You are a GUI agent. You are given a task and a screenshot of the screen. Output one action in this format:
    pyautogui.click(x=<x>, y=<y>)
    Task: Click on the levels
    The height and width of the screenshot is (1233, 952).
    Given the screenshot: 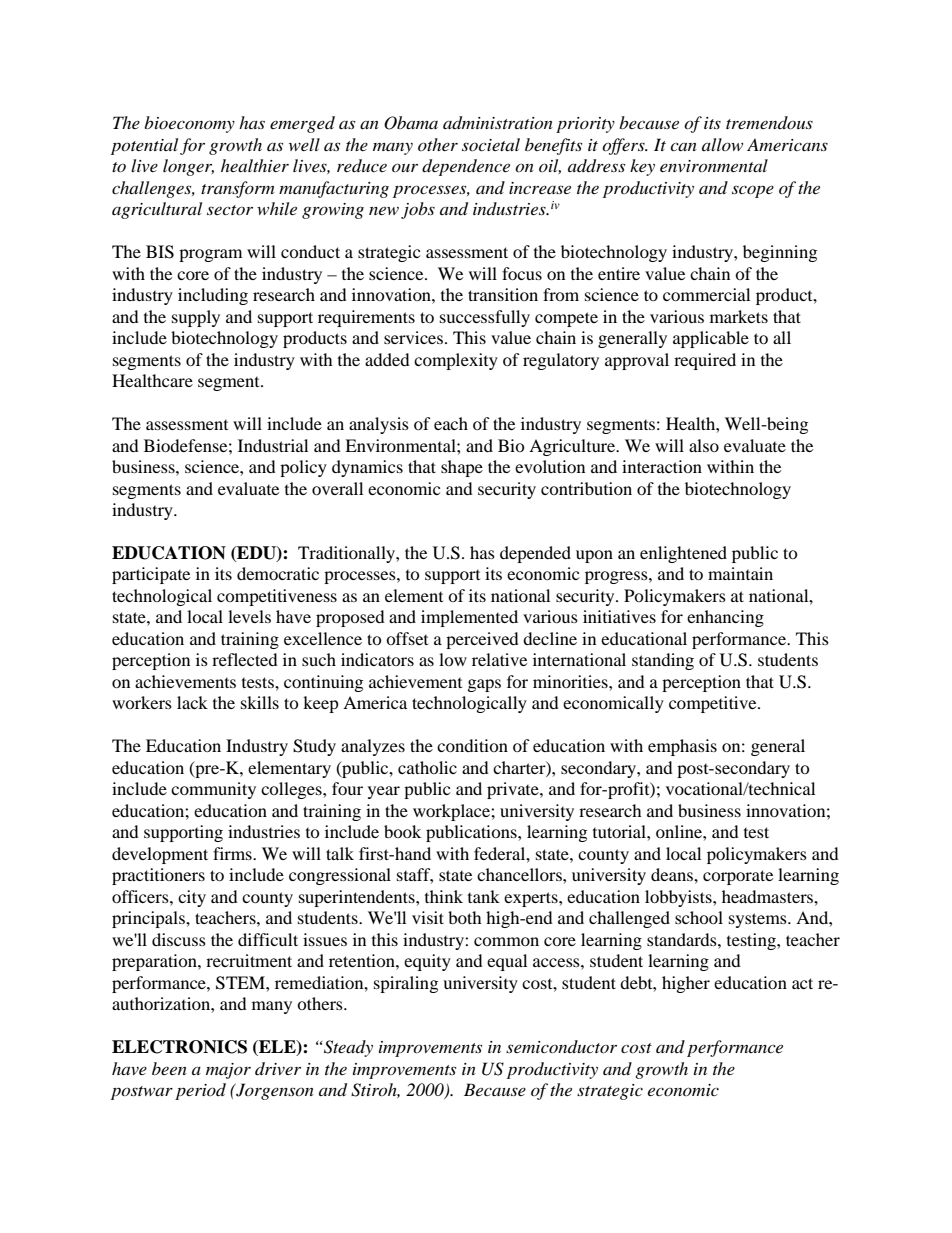 What is the action you would take?
    pyautogui.click(x=249, y=616)
